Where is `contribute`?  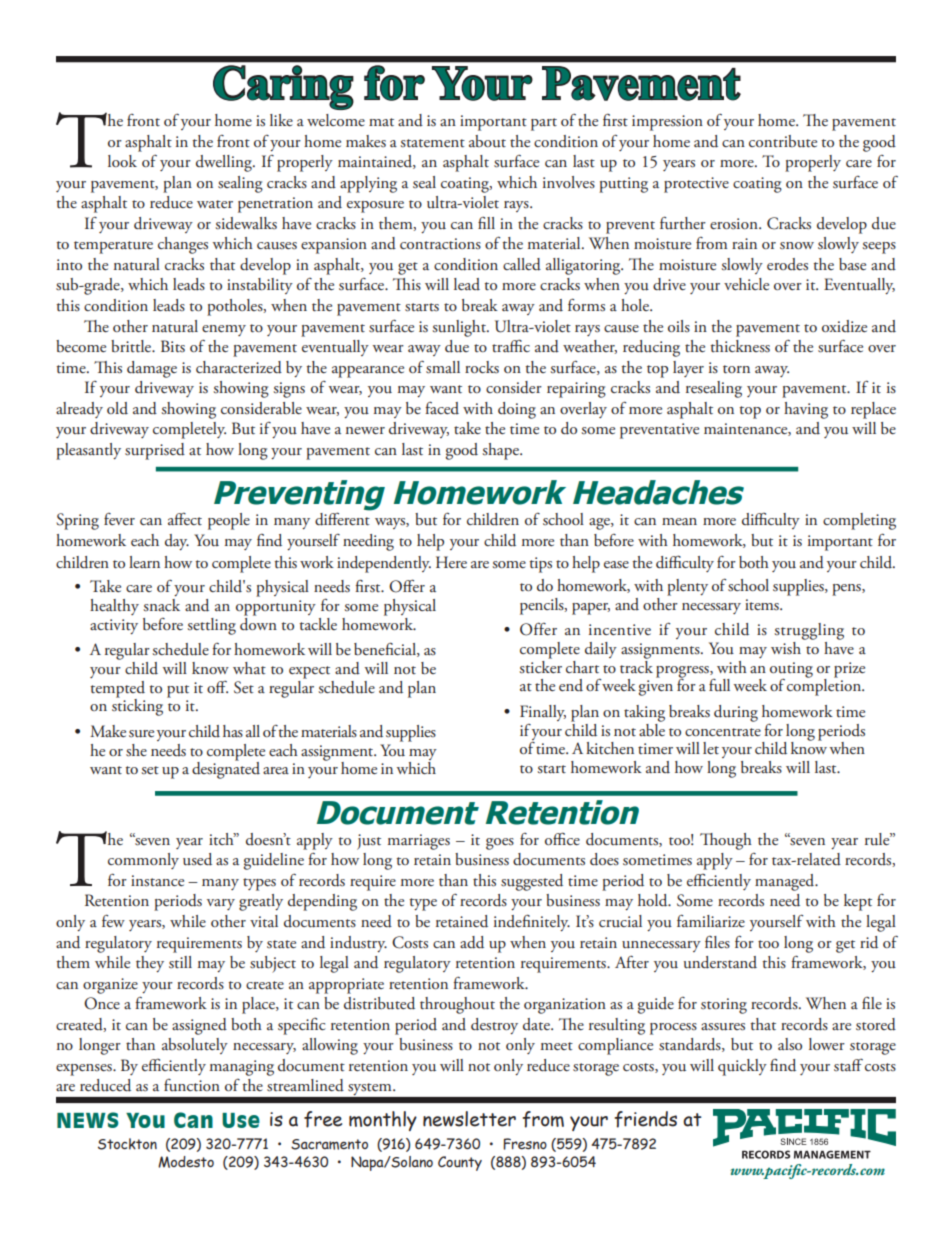 contribute is located at coordinates (783, 141).
